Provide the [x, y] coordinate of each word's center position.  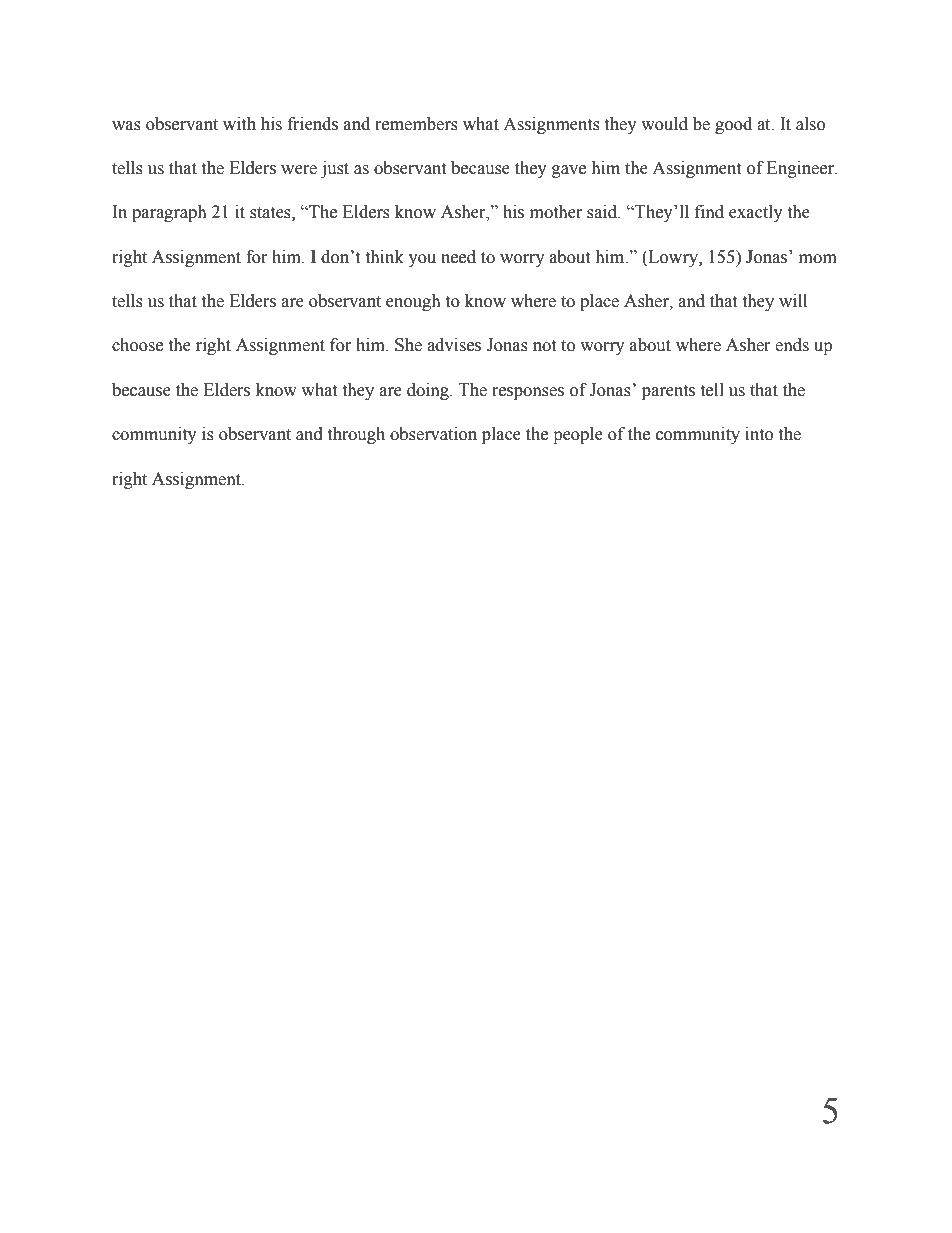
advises [454, 345]
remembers [416, 124]
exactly [756, 213]
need [458, 257]
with [239, 124]
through [356, 435]
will [793, 300]
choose [137, 345]
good [733, 125]
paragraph [169, 213]
